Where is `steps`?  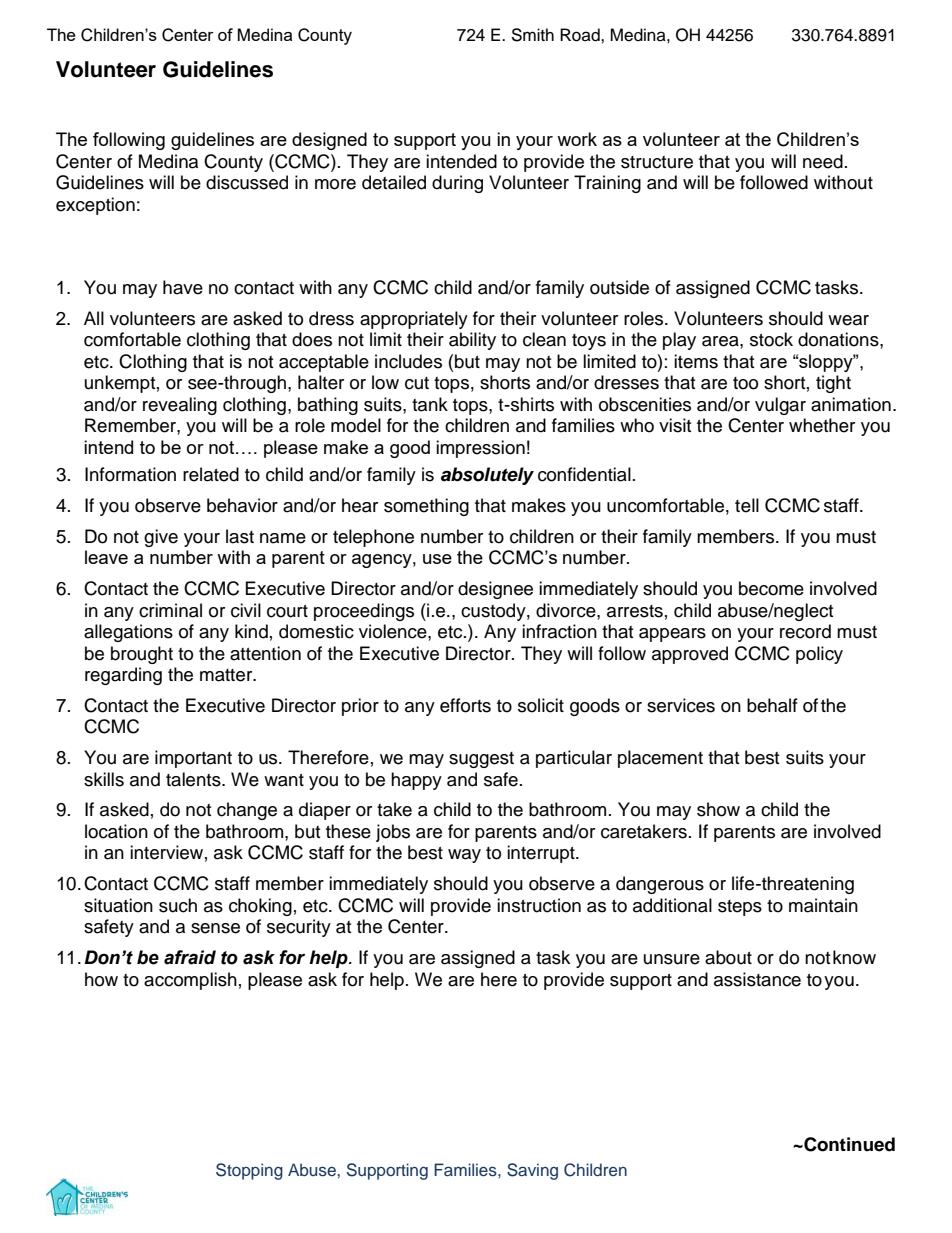 steps is located at coordinates (740, 908).
